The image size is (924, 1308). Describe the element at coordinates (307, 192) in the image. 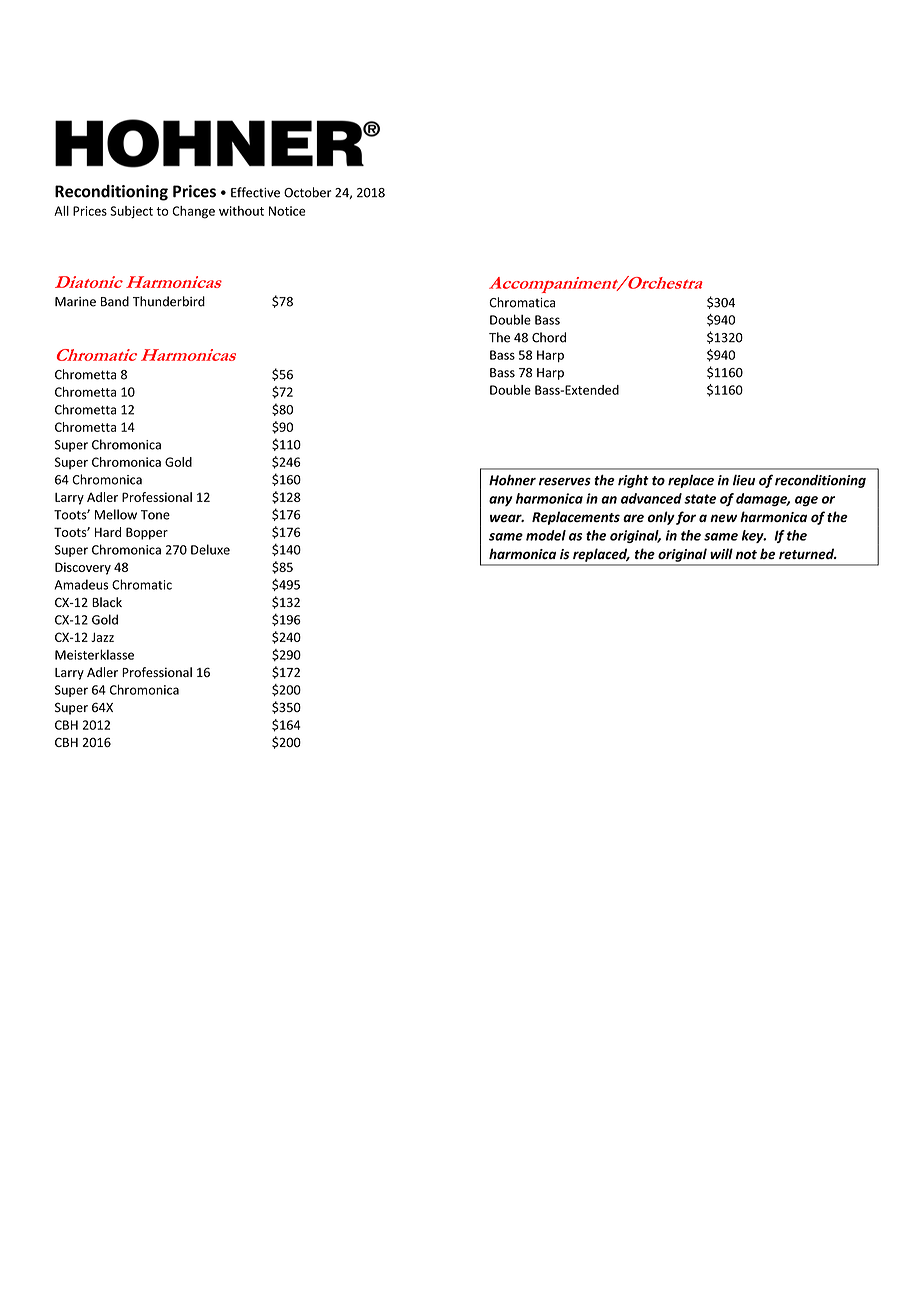

I see `October` at that location.
